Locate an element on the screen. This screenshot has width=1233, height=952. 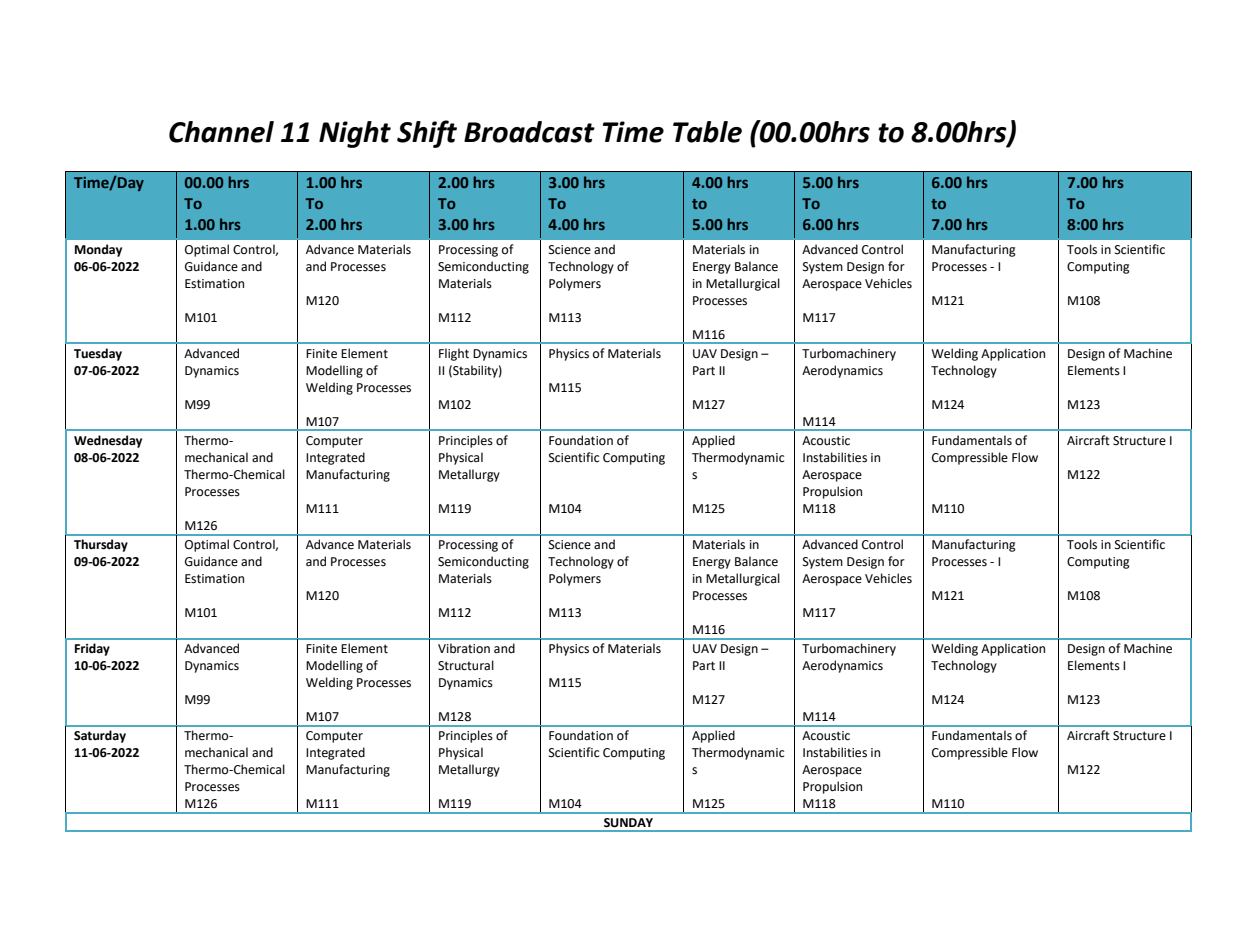
Shift is located at coordinates (427, 134).
